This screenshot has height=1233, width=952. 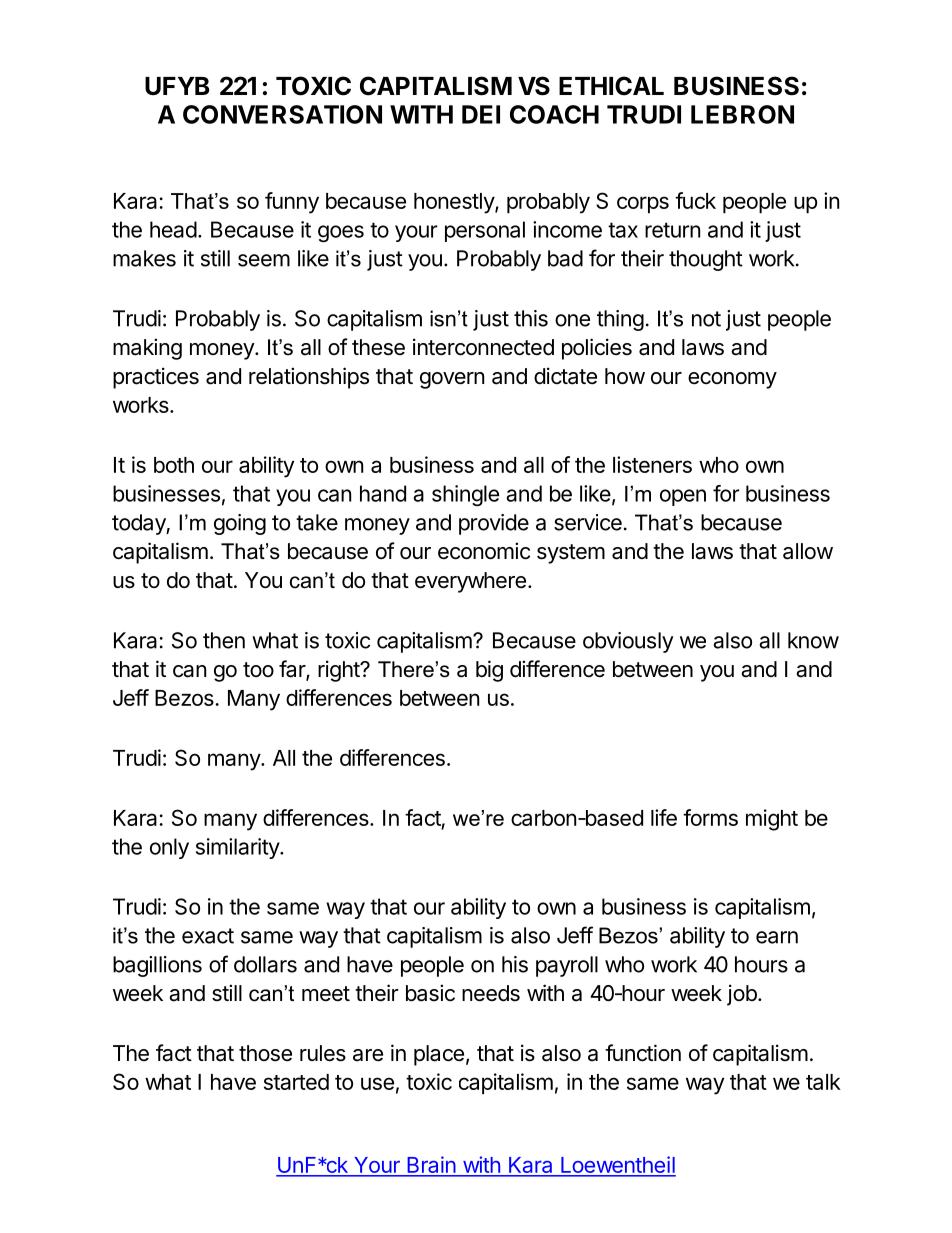 I want to click on those, so click(x=265, y=1053).
